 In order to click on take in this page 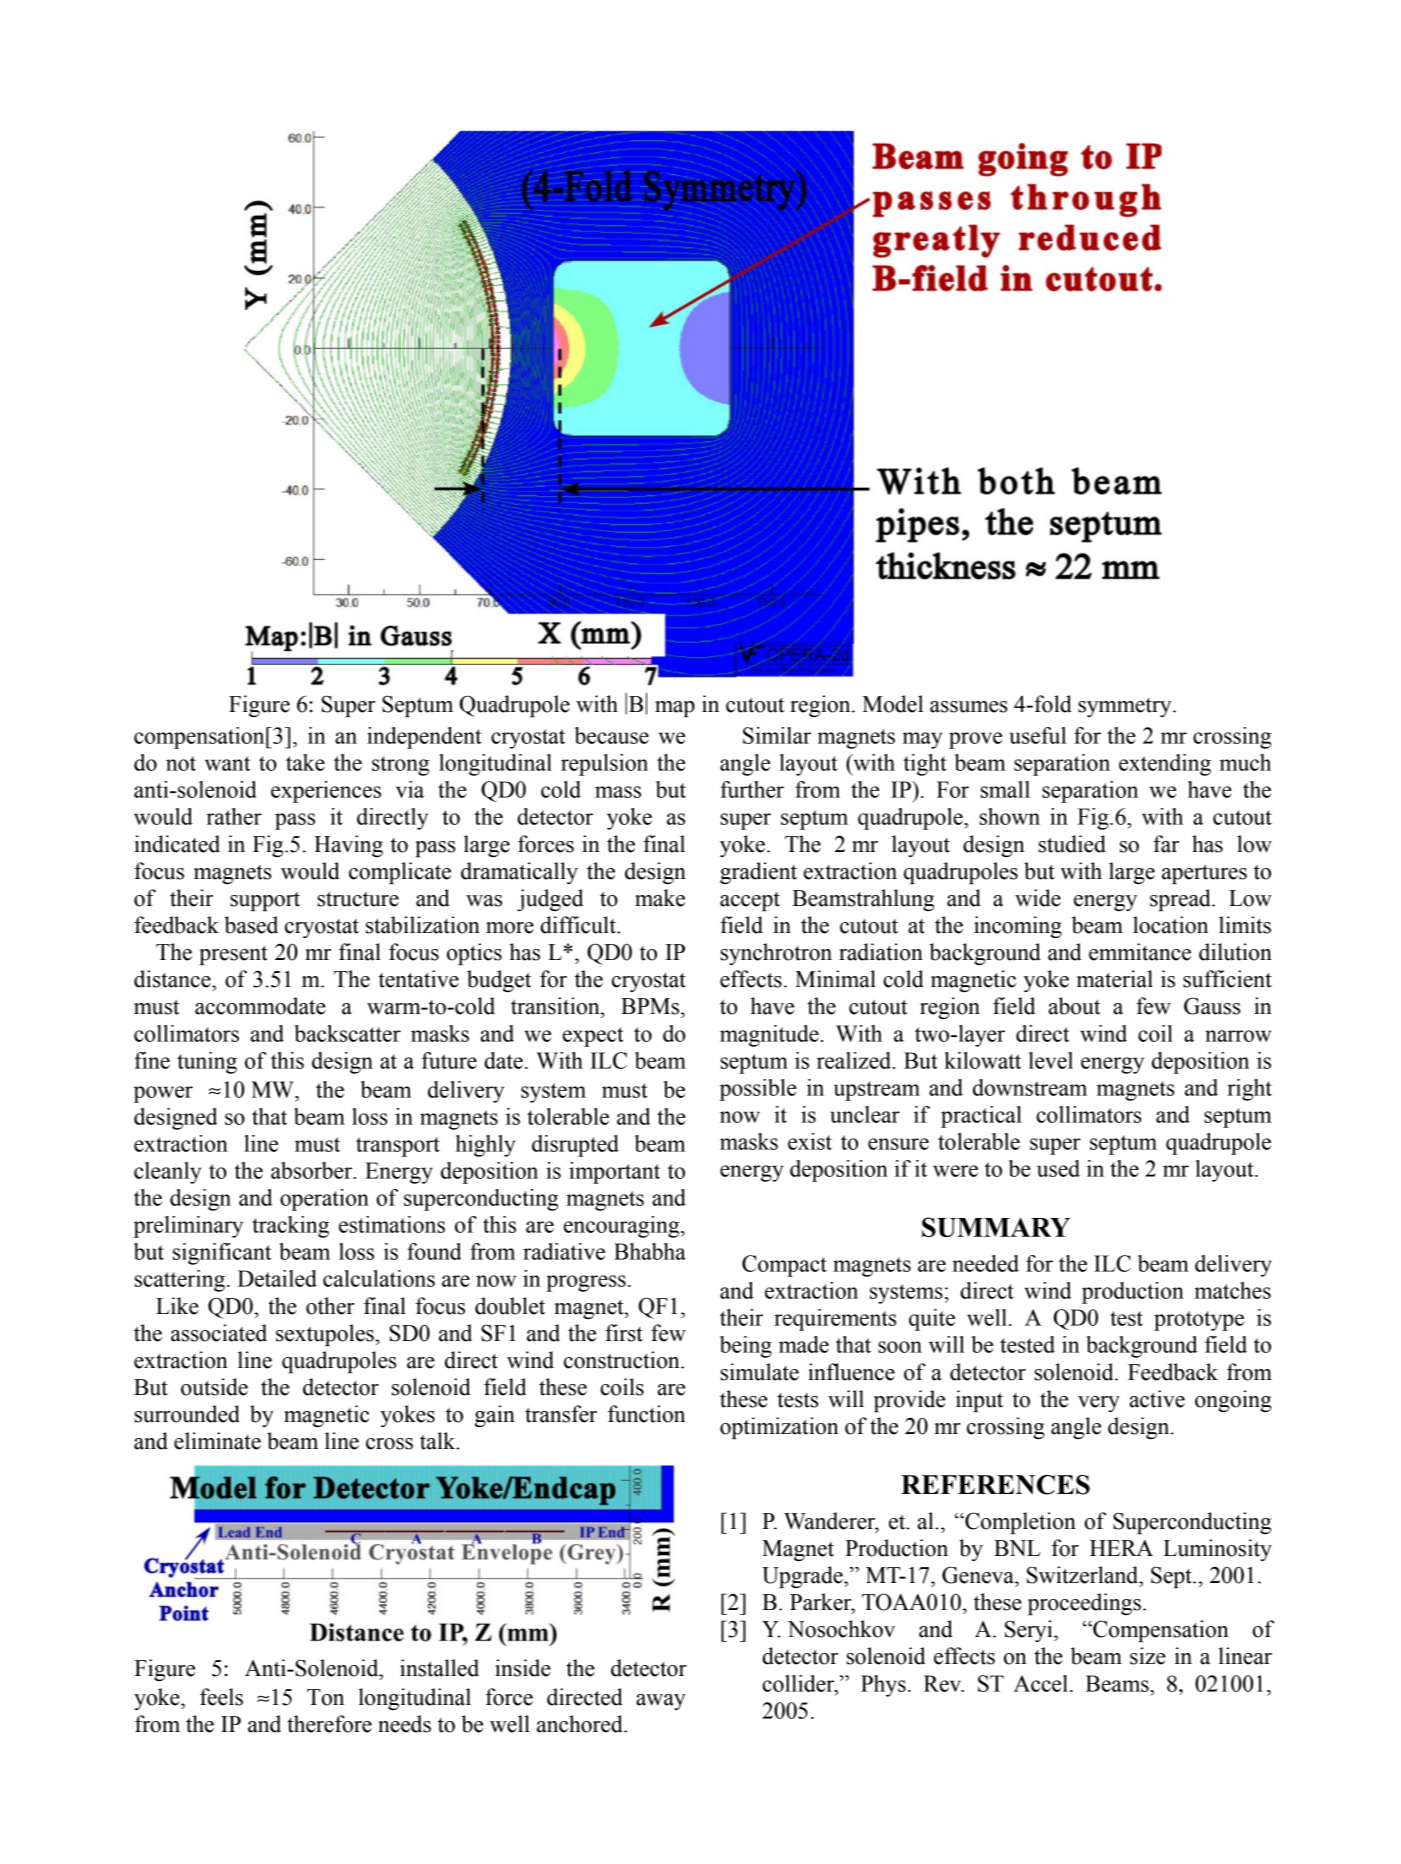, I will do `click(305, 762)`.
